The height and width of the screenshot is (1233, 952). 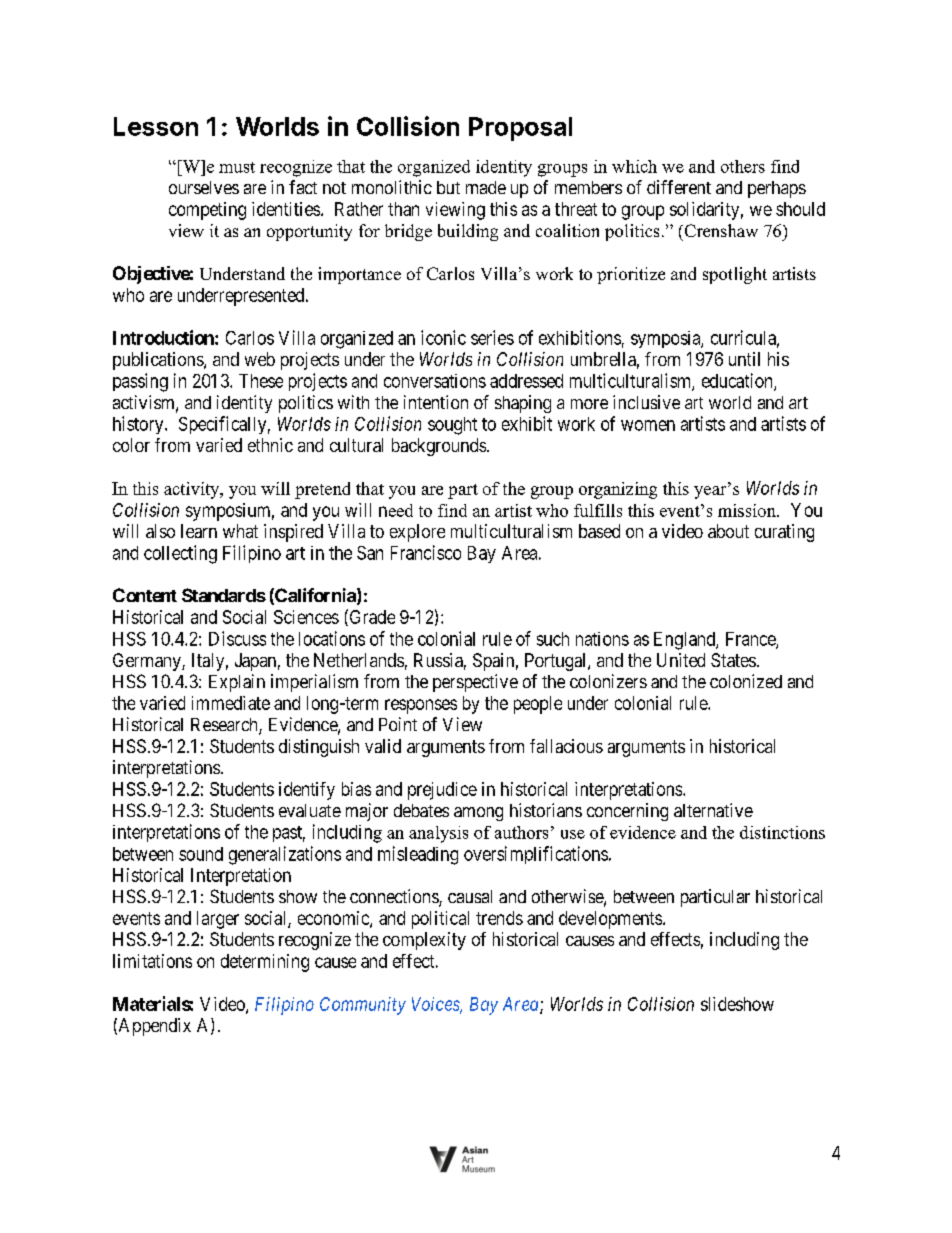 What do you see at coordinates (152, 961) in the screenshot?
I see `limitations` at bounding box center [152, 961].
